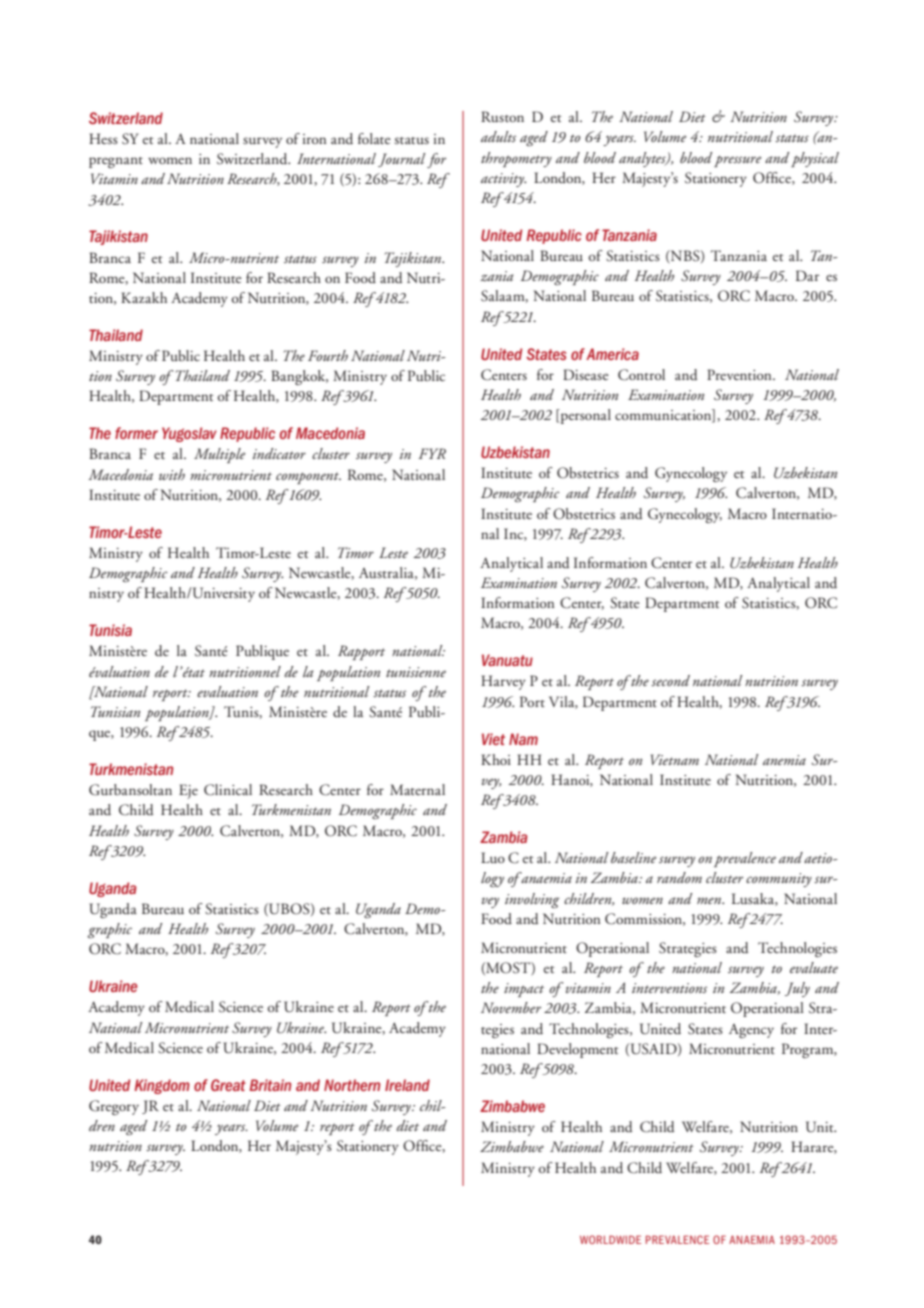 The height and width of the screenshot is (1308, 924). I want to click on adults, so click(498, 136).
